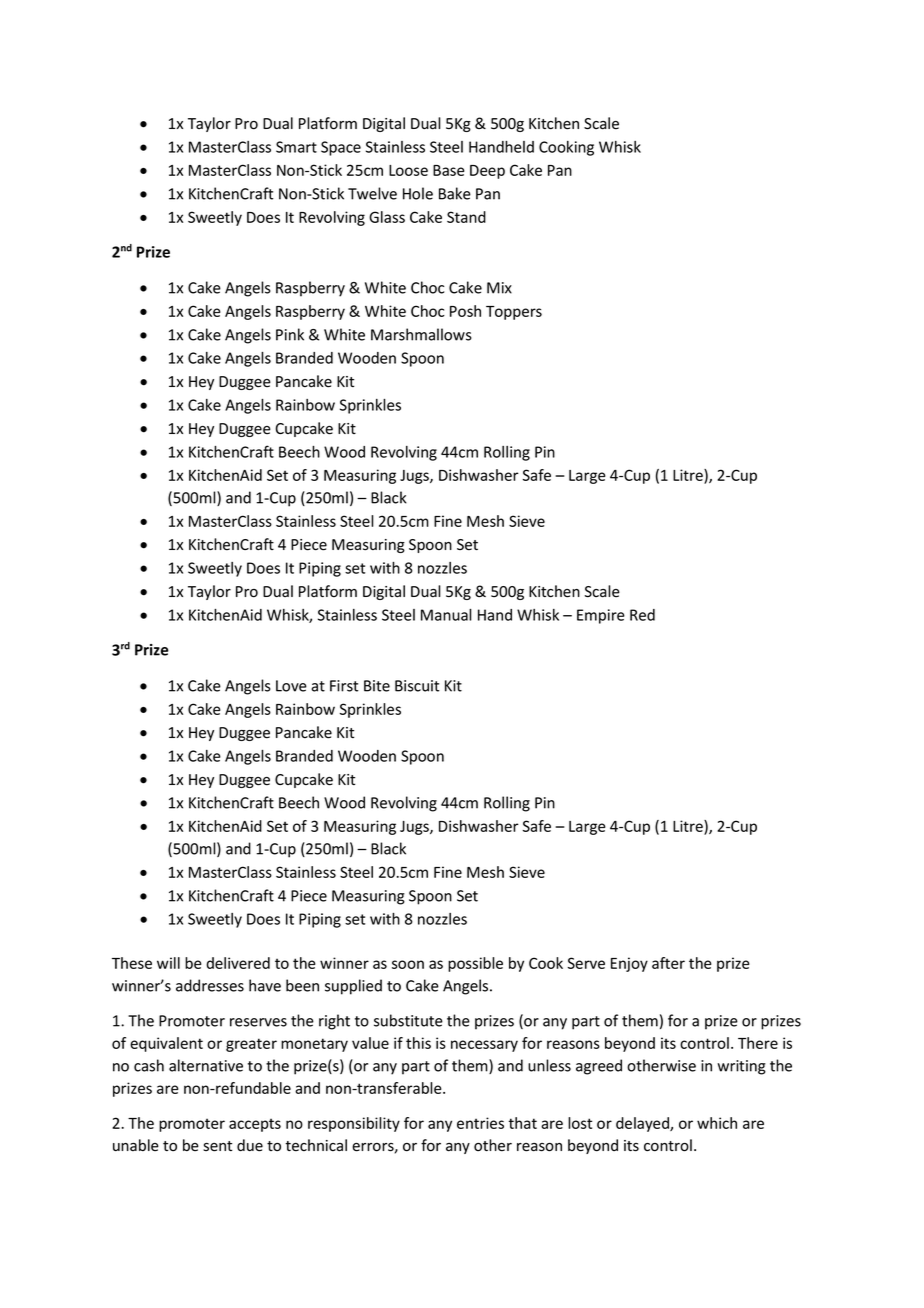 This image has width=924, height=1308. I want to click on Toppers, so click(514, 313).
